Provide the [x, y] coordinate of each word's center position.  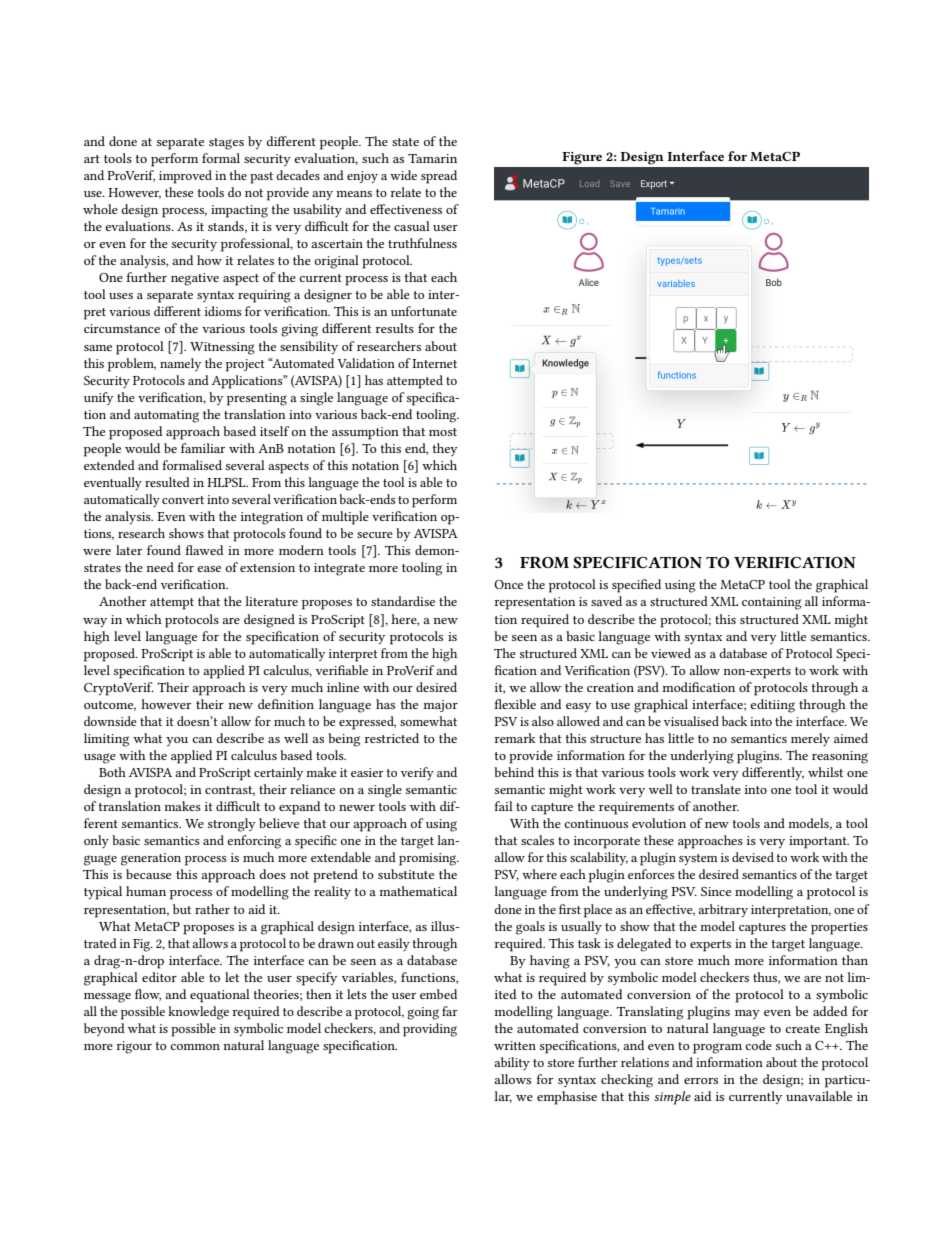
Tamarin [432, 158]
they [445, 449]
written [515, 1045]
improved [185, 177]
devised [753, 857]
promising [429, 859]
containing [771, 603]
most [443, 432]
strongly [232, 825]
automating [166, 416]
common [195, 1047]
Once [508, 584]
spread [439, 177]
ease [209, 569]
